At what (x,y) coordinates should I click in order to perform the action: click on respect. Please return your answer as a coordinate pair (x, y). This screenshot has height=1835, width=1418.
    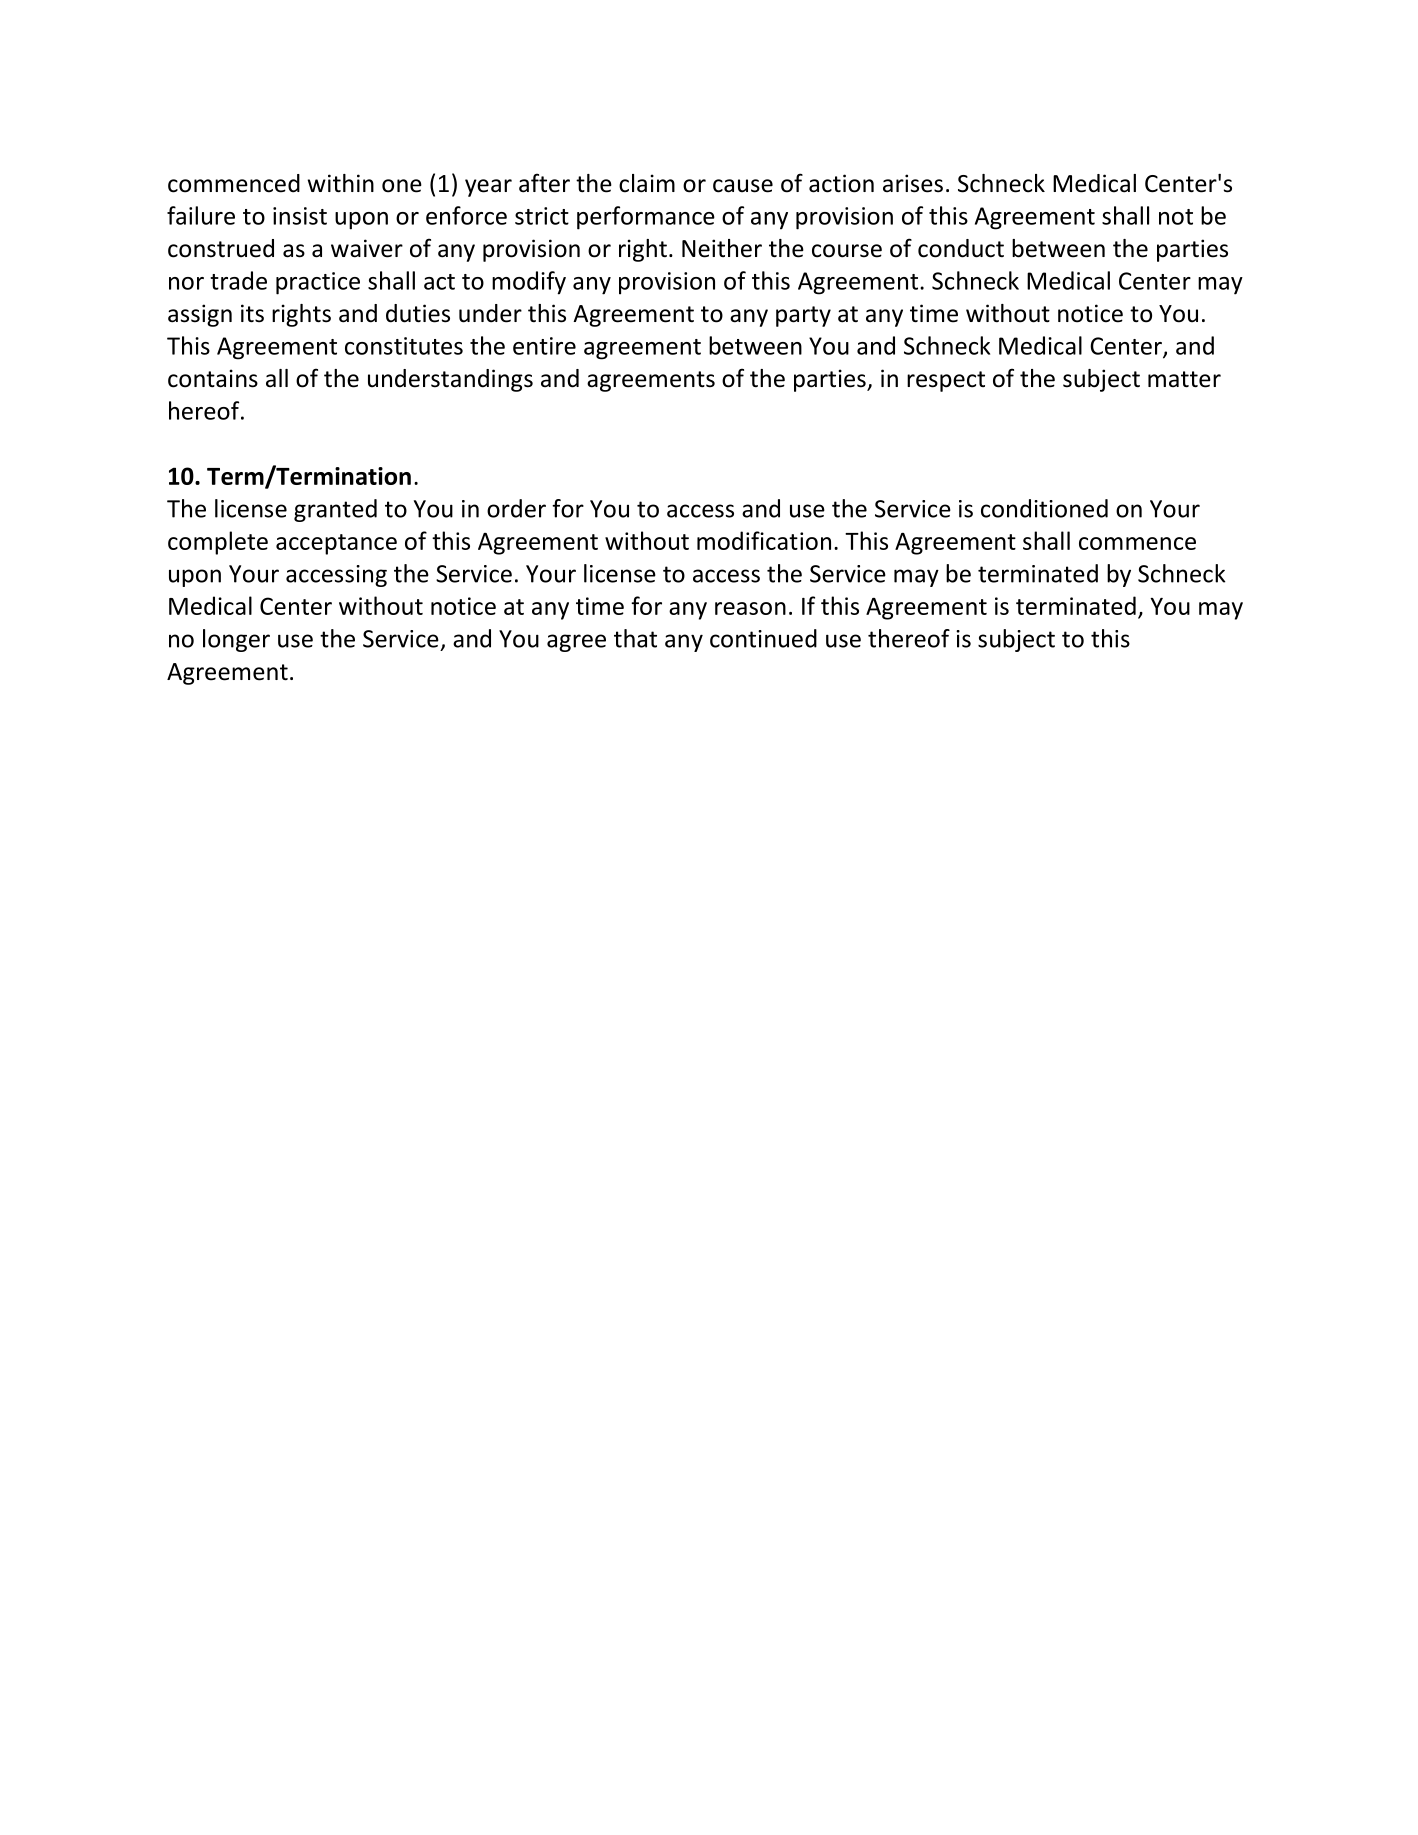
    Looking at the image, I should click on (946, 381).
